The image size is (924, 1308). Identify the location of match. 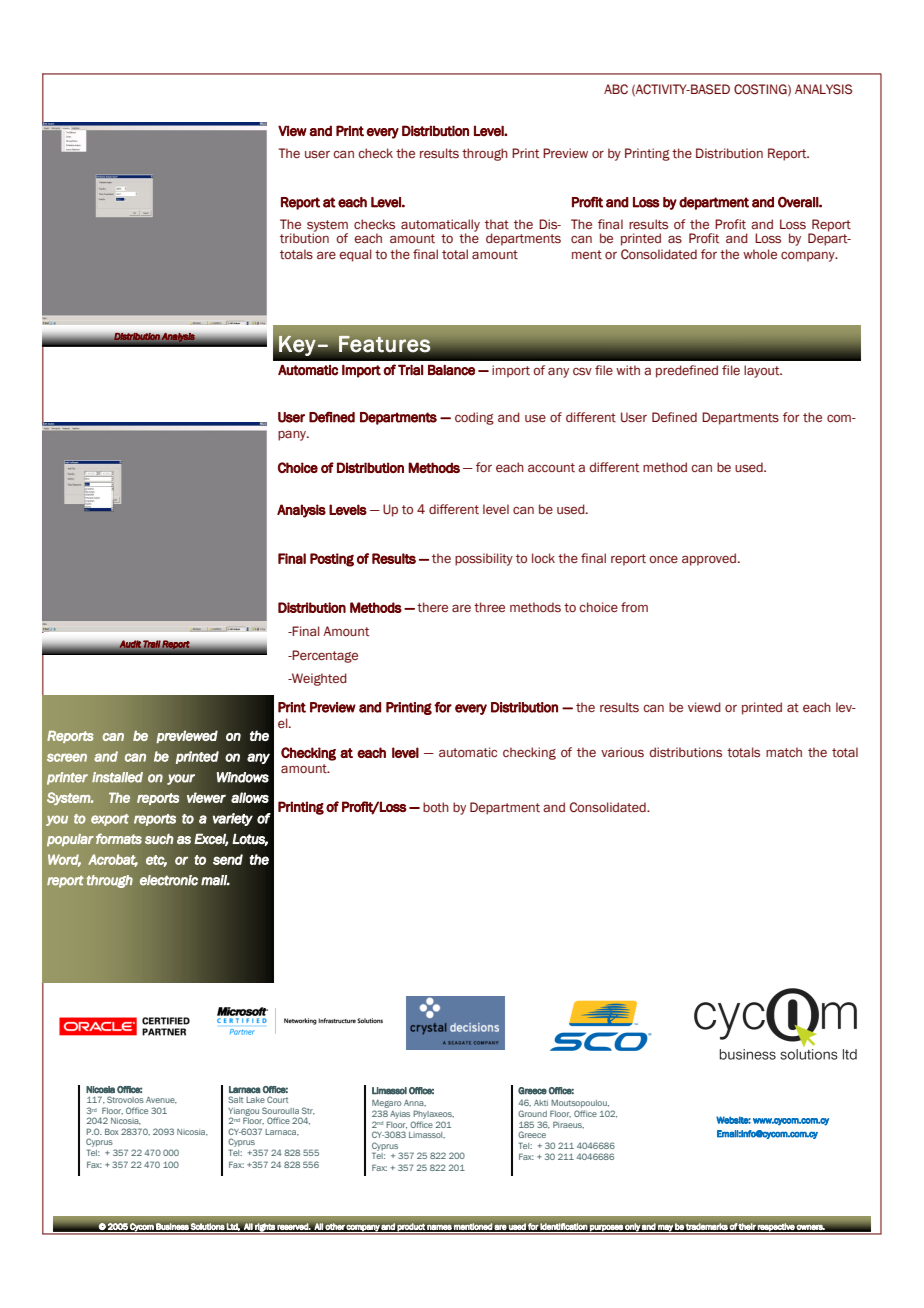
(784, 752).
